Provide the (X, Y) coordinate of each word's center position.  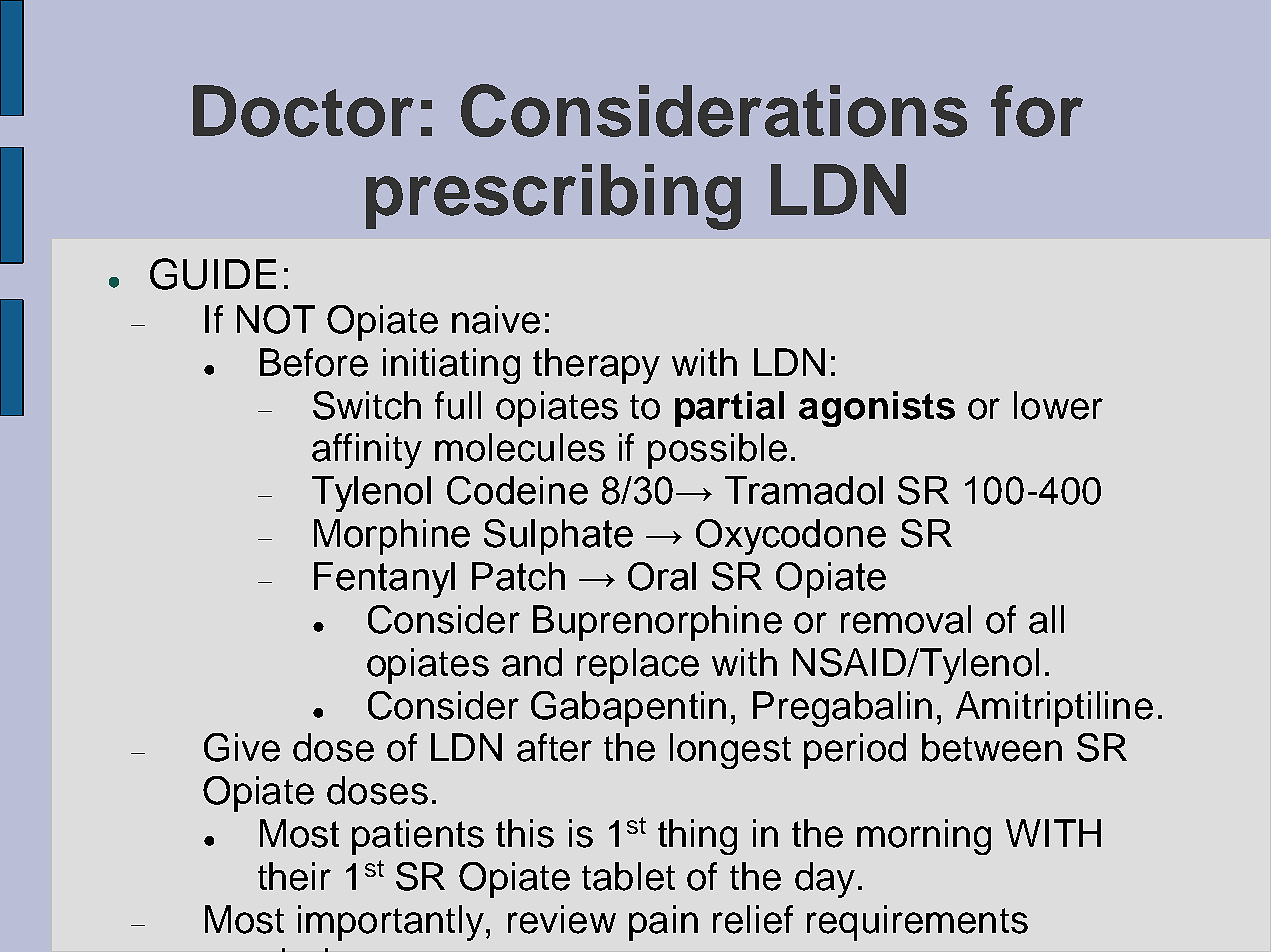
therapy (596, 366)
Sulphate (558, 537)
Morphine (392, 537)
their (294, 876)
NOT (276, 319)
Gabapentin (628, 709)
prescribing (553, 197)
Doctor (303, 111)
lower (1058, 405)
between (992, 747)
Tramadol (804, 490)
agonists (877, 409)
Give (242, 747)
